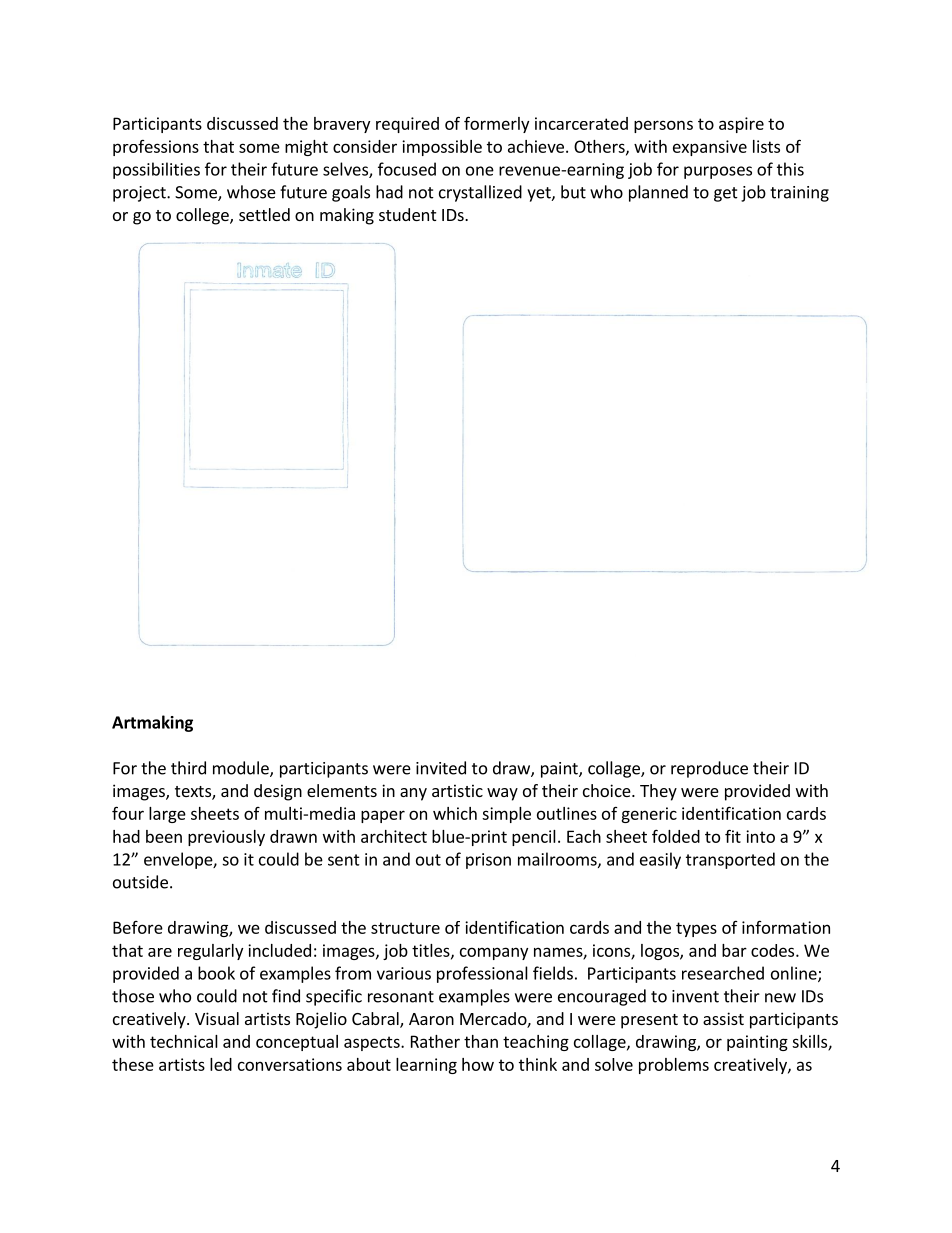 This screenshot has height=1233, width=952. Describe the element at coordinates (710, 148) in the screenshot. I see `expansive` at that location.
